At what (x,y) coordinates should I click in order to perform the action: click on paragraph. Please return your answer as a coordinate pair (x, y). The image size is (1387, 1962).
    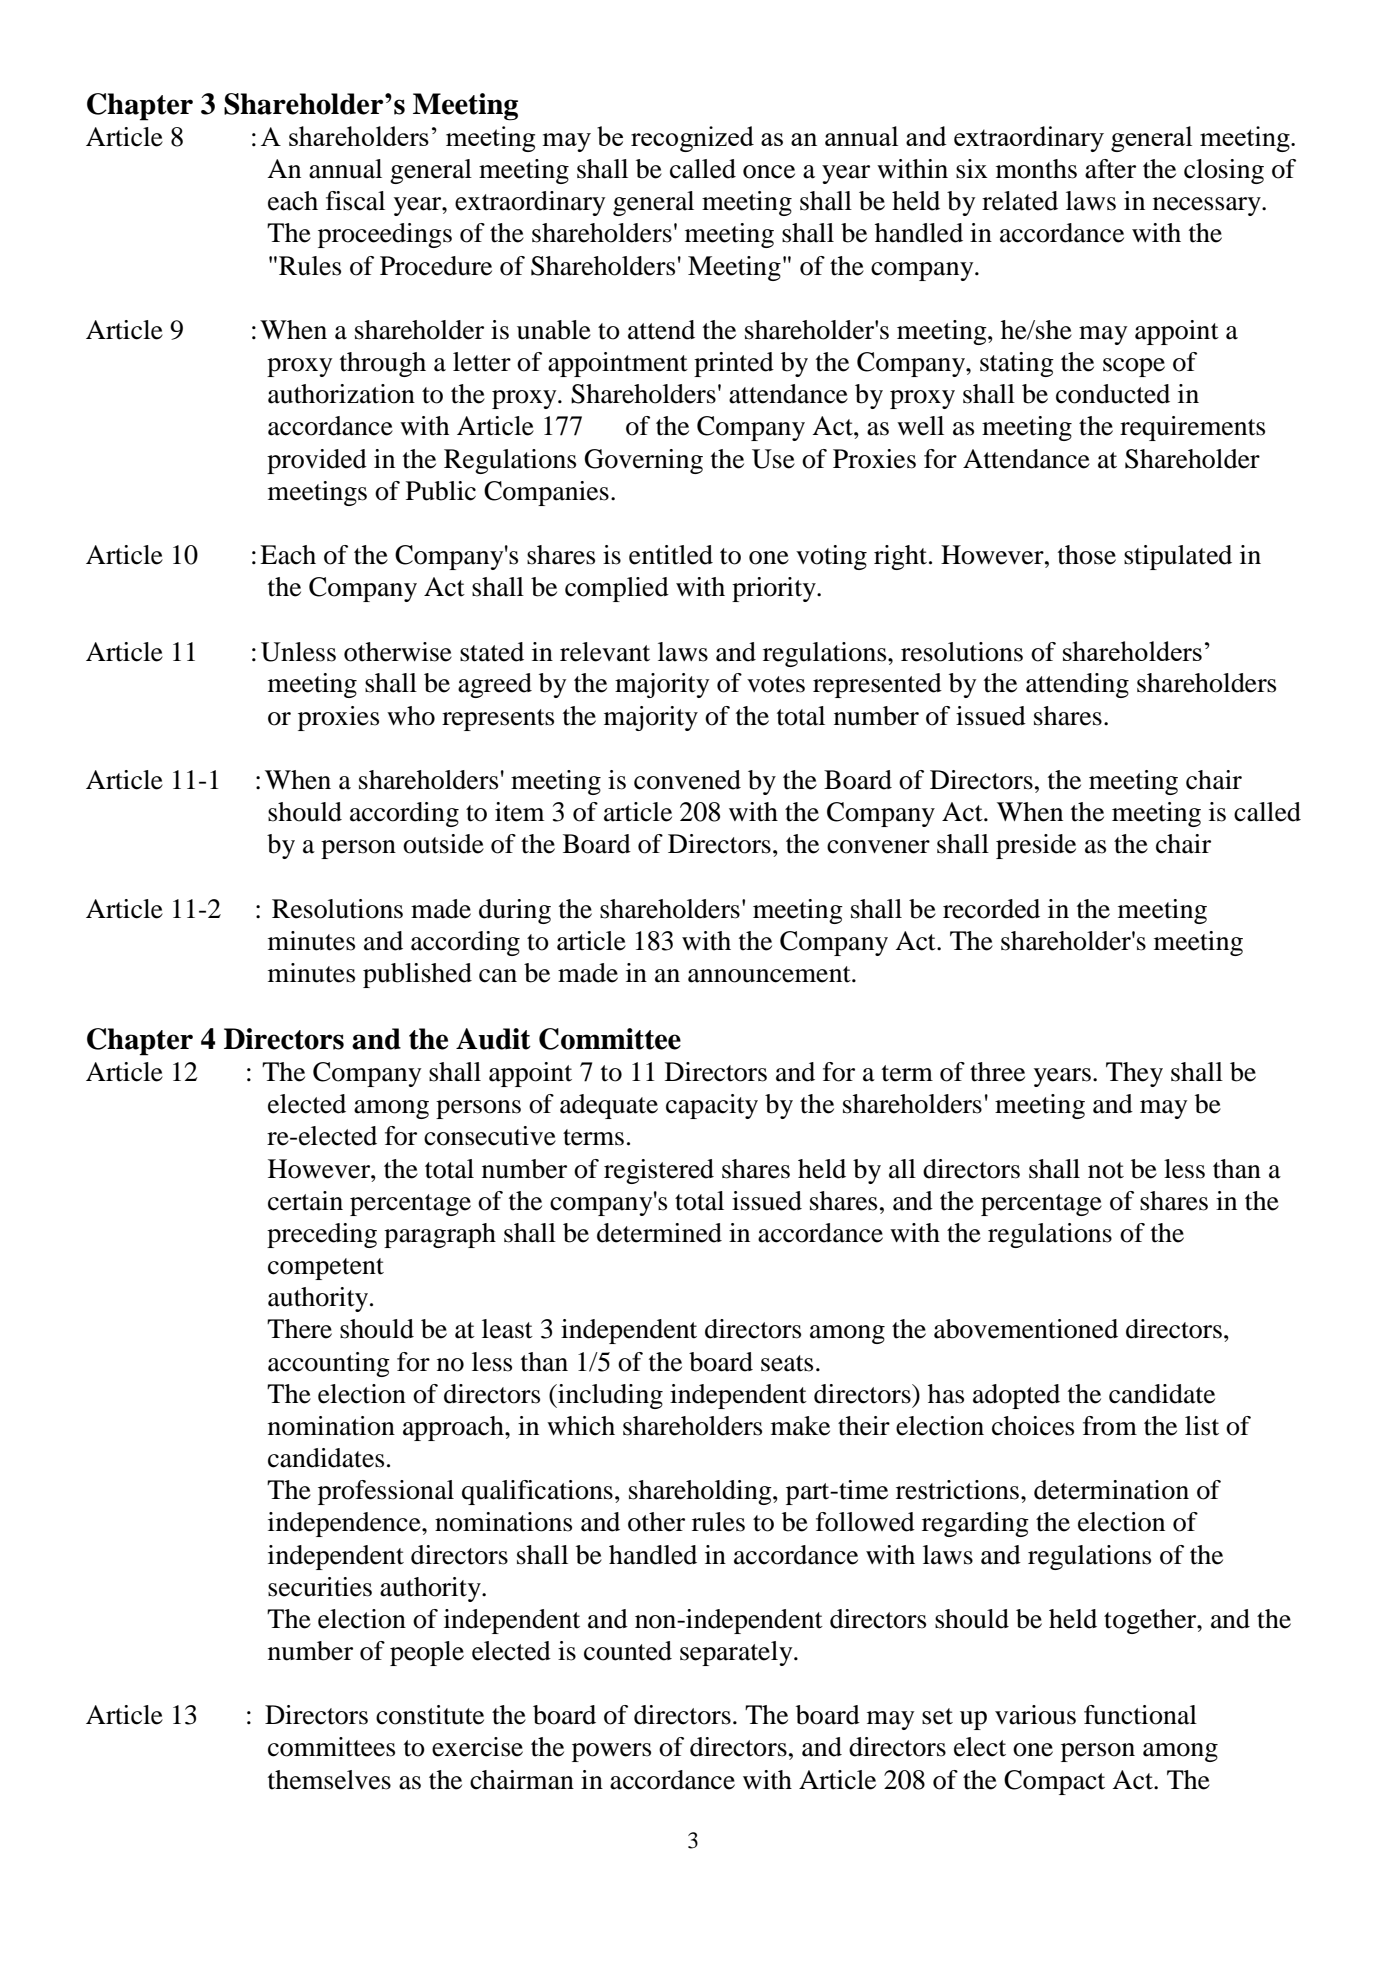
    Looking at the image, I should click on (440, 1235).
